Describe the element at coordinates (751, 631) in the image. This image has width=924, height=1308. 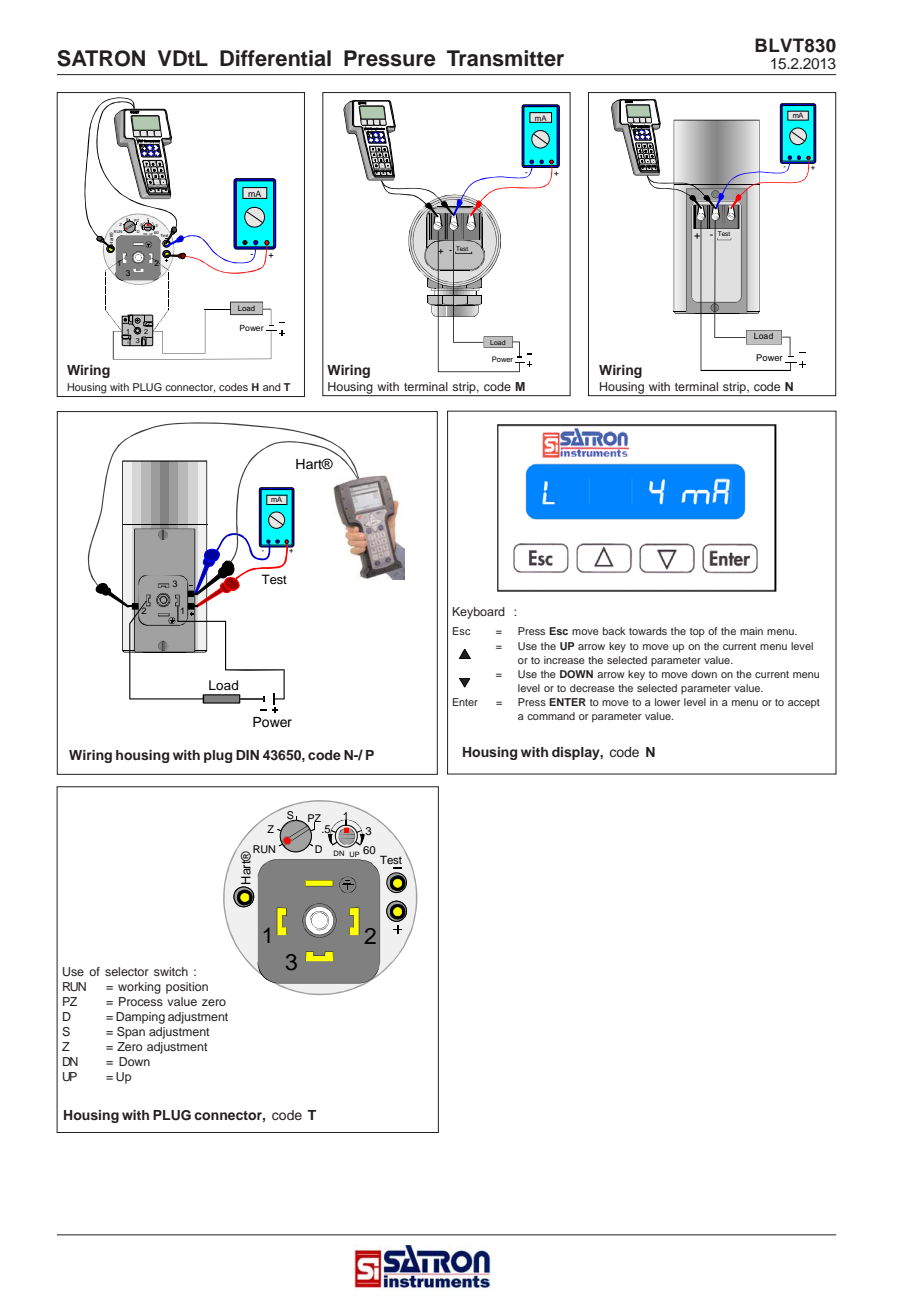
I see `main` at that location.
